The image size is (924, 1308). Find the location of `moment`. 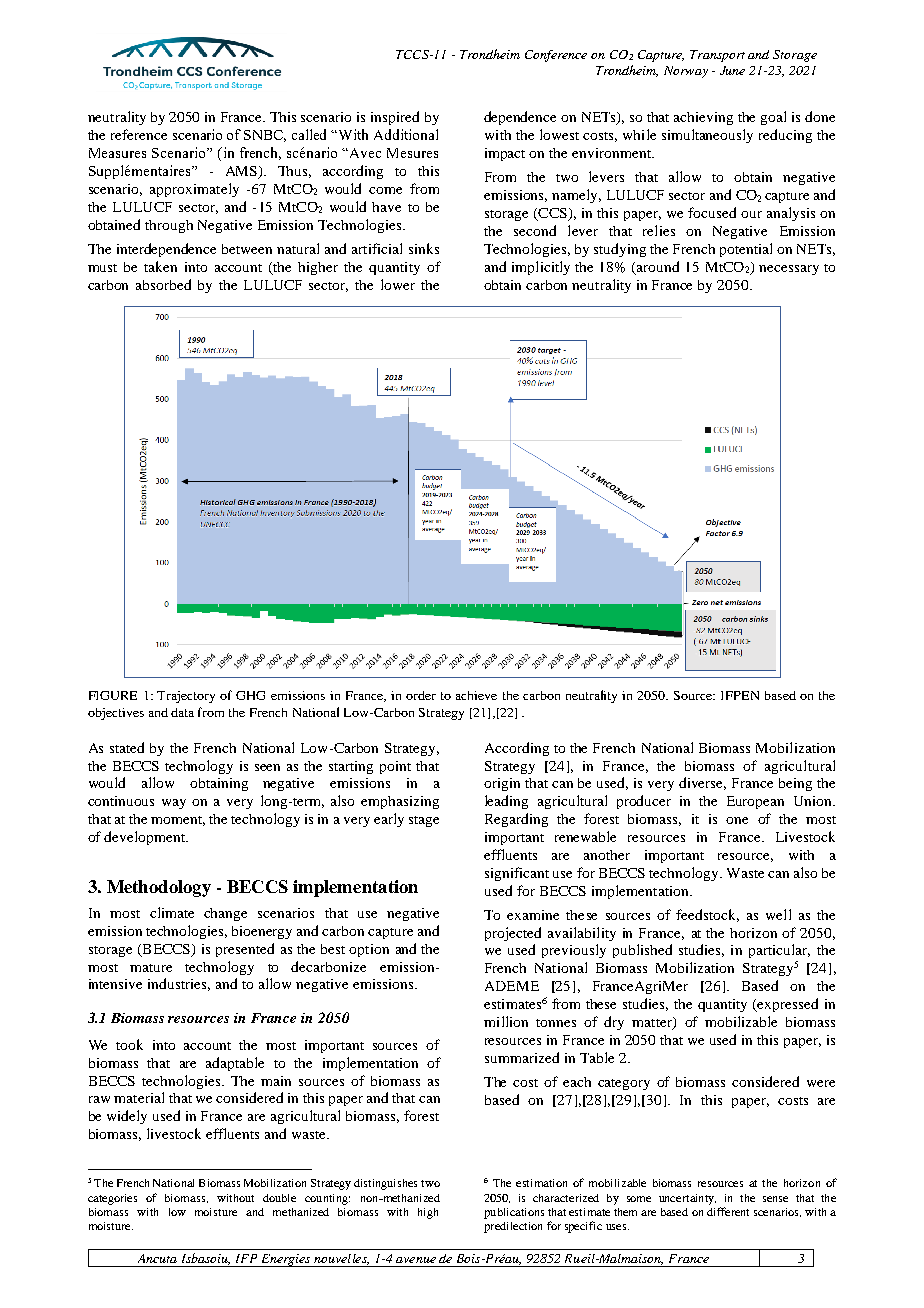

moment is located at coordinates (178, 821).
